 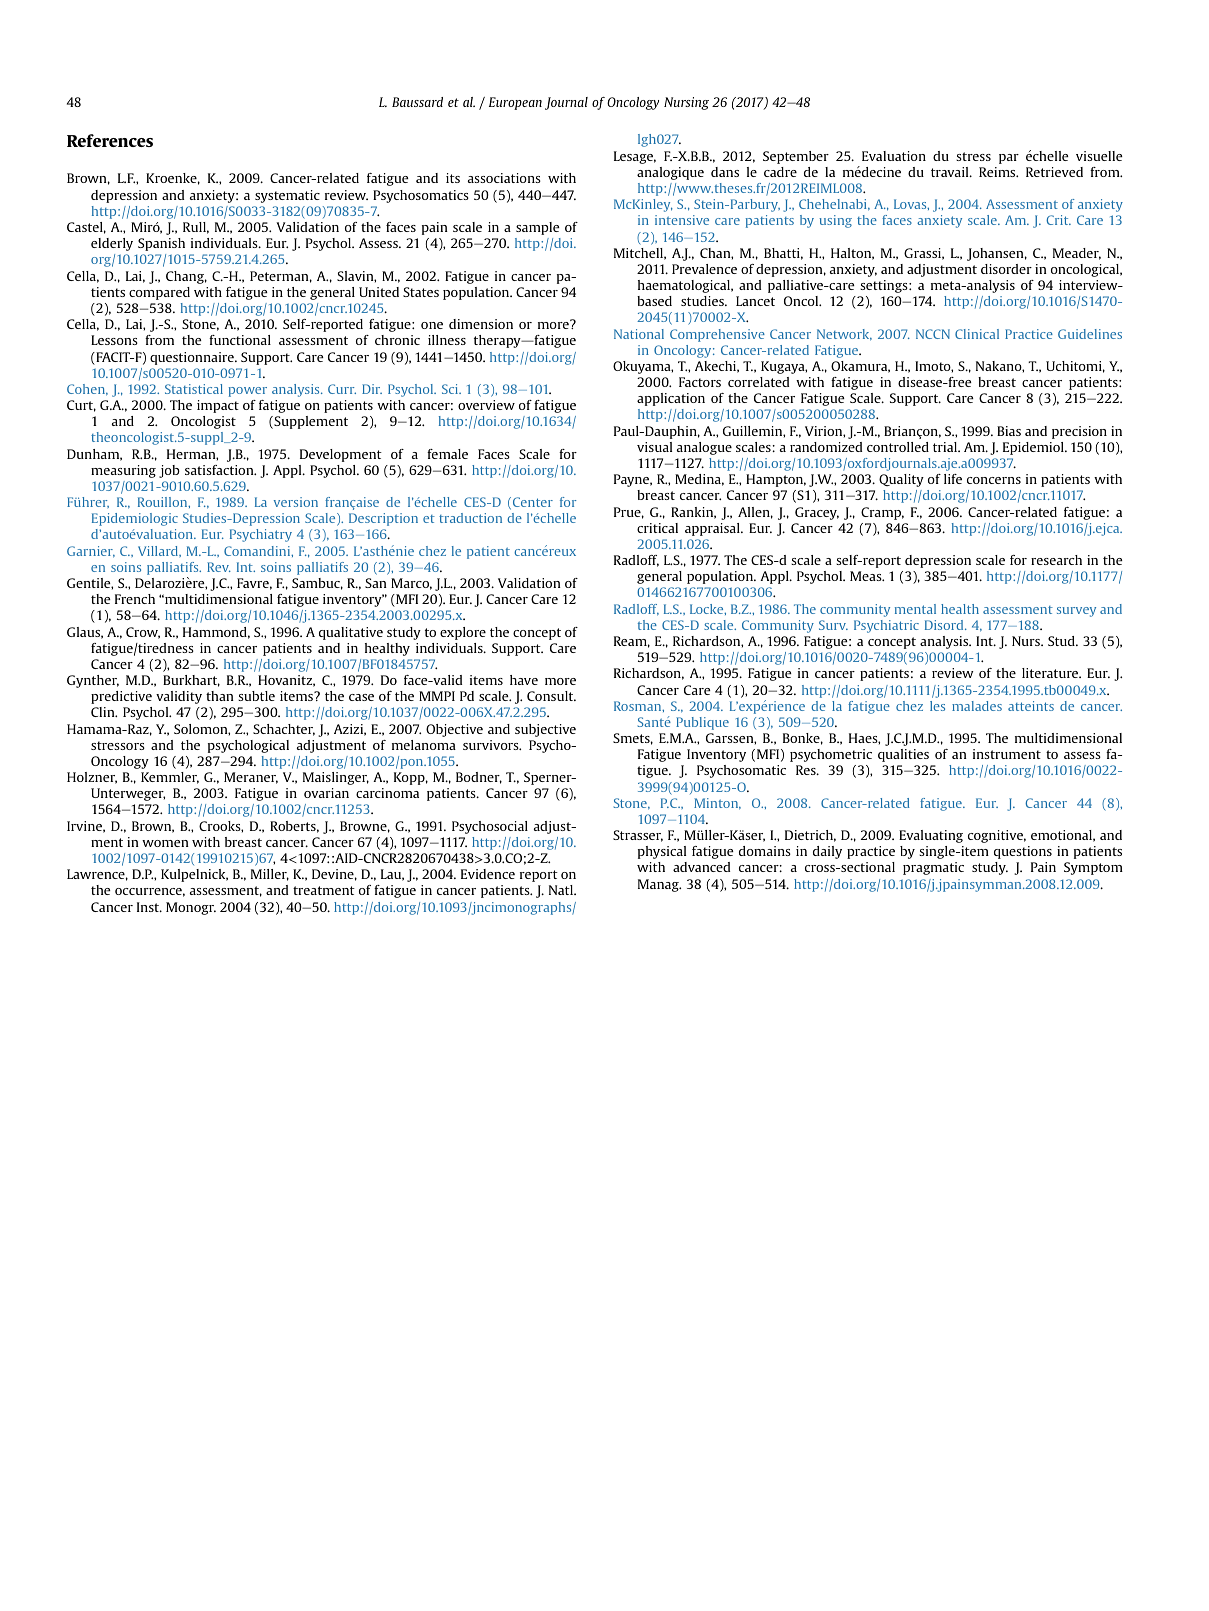 What do you see at coordinates (951, 172) in the screenshot?
I see `travail` at bounding box center [951, 172].
